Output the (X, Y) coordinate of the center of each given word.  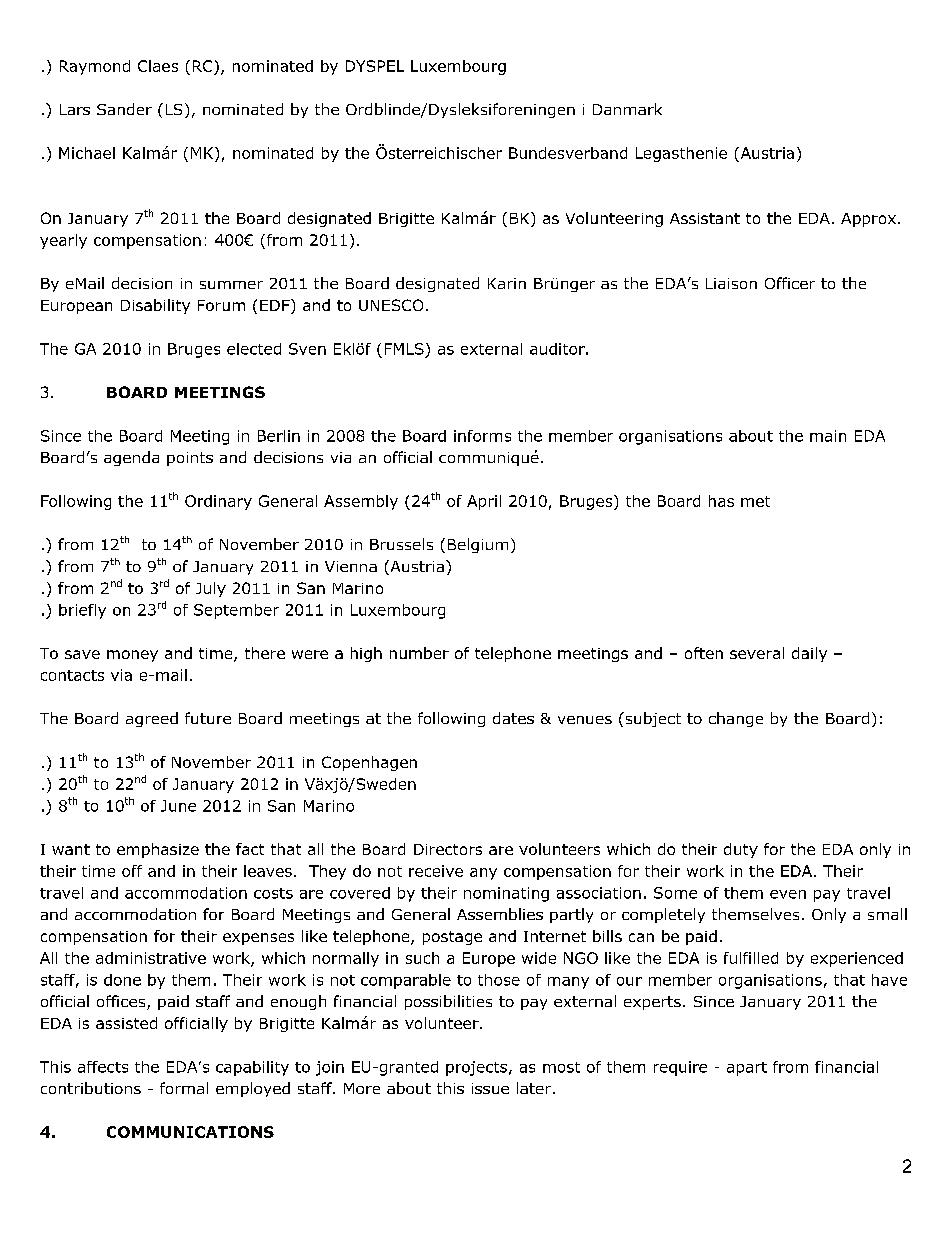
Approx (868, 220)
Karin (507, 283)
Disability (155, 306)
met (755, 501)
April (484, 502)
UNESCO (391, 305)
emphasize (158, 850)
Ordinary (218, 502)
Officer (790, 283)
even (788, 894)
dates (513, 718)
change (736, 719)
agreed (152, 719)
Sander (124, 109)
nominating (506, 894)
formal (184, 1088)
